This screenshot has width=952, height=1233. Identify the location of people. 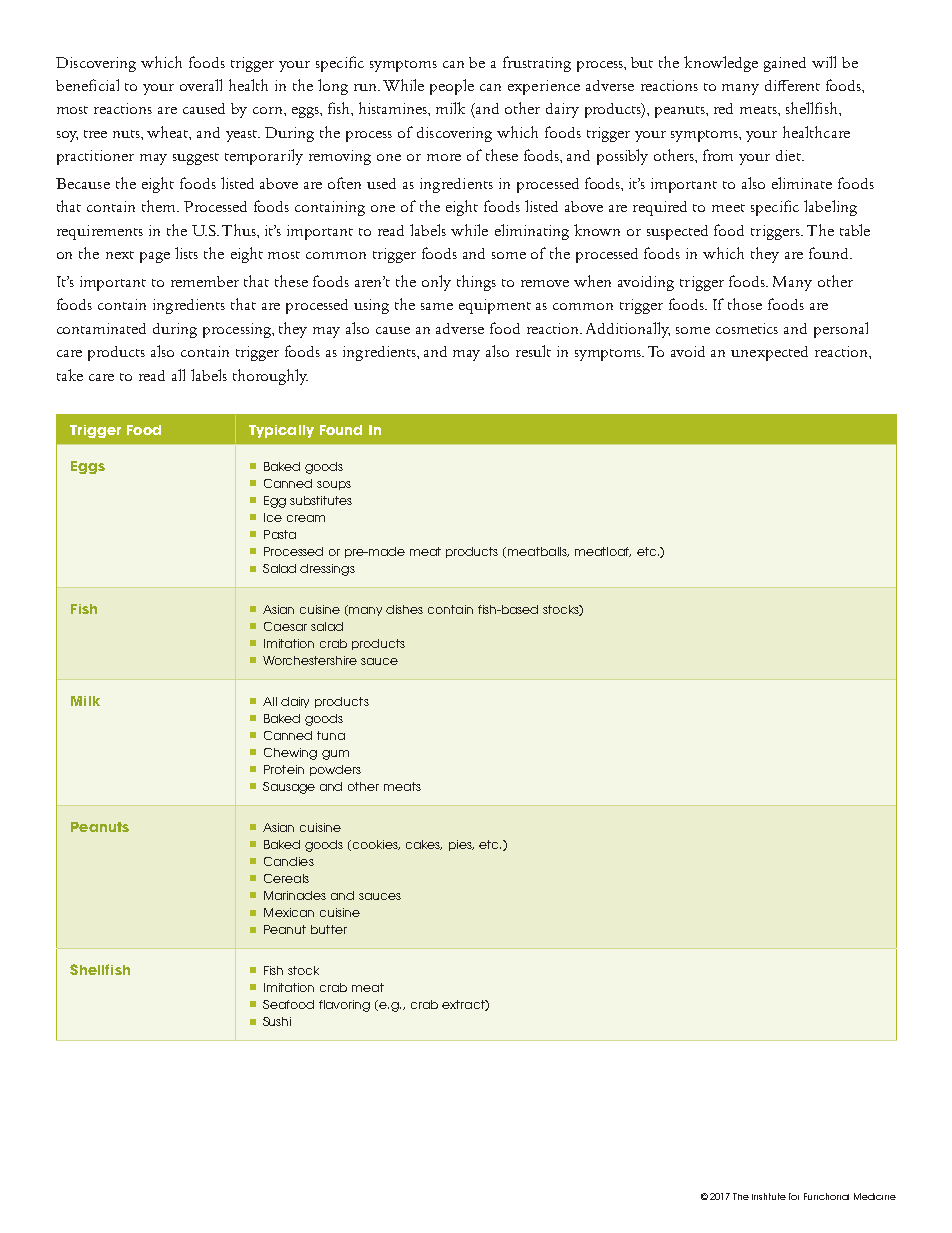
(452, 87).
